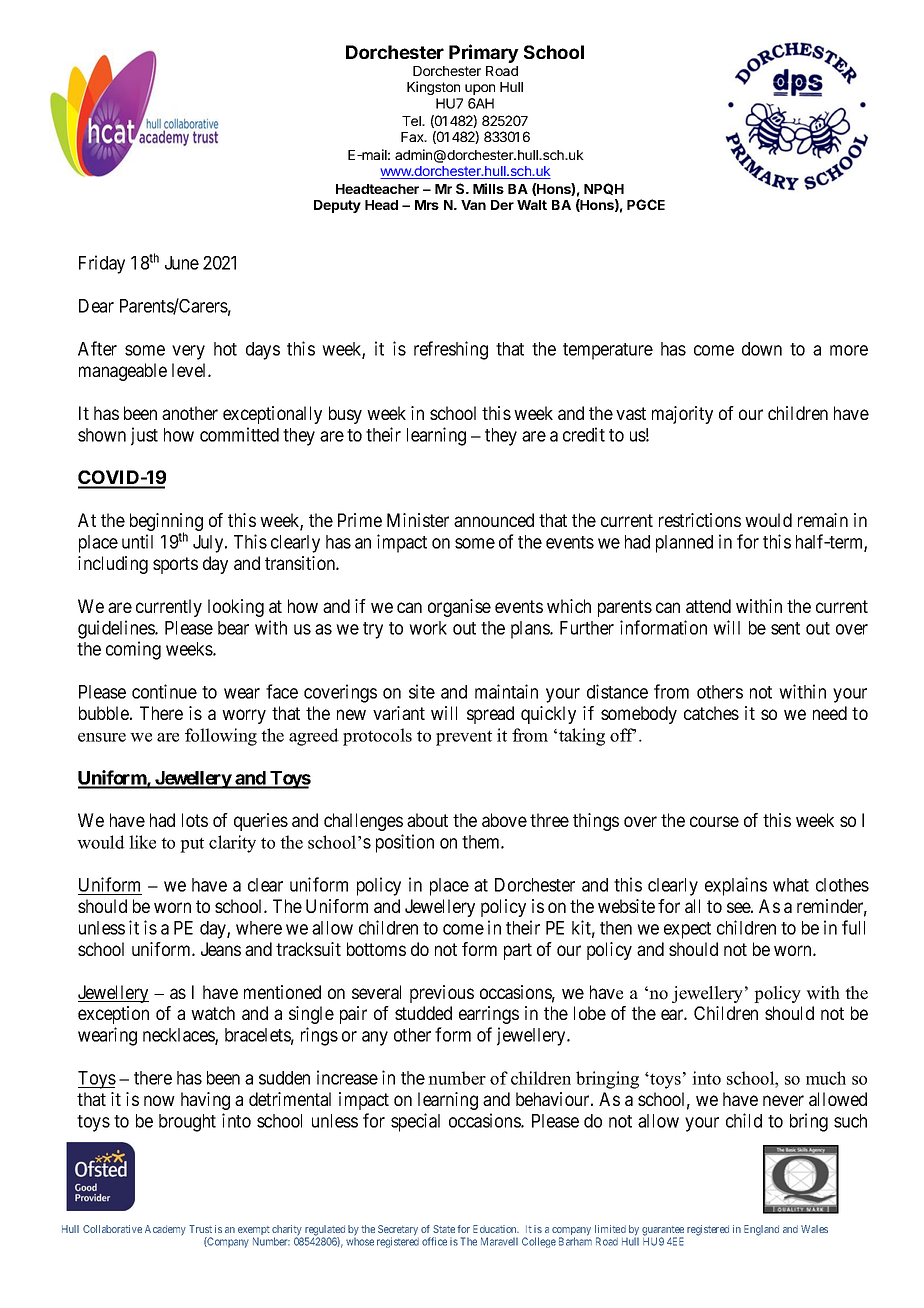 This image has height=1308, width=924. Describe the element at coordinates (188, 352) in the image. I see `very` at that location.
